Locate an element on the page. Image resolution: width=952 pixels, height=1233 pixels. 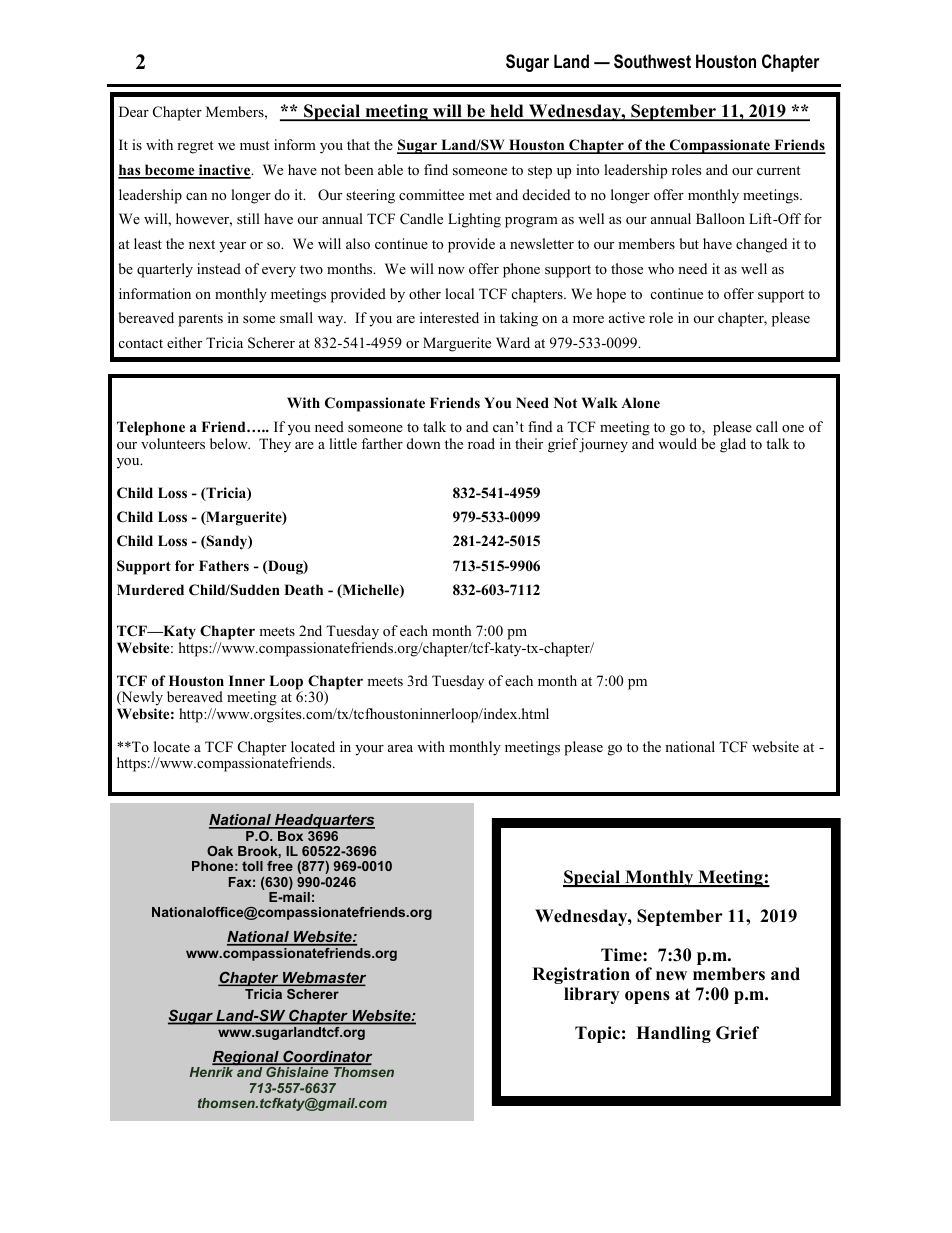
Headquarters is located at coordinates (324, 821).
